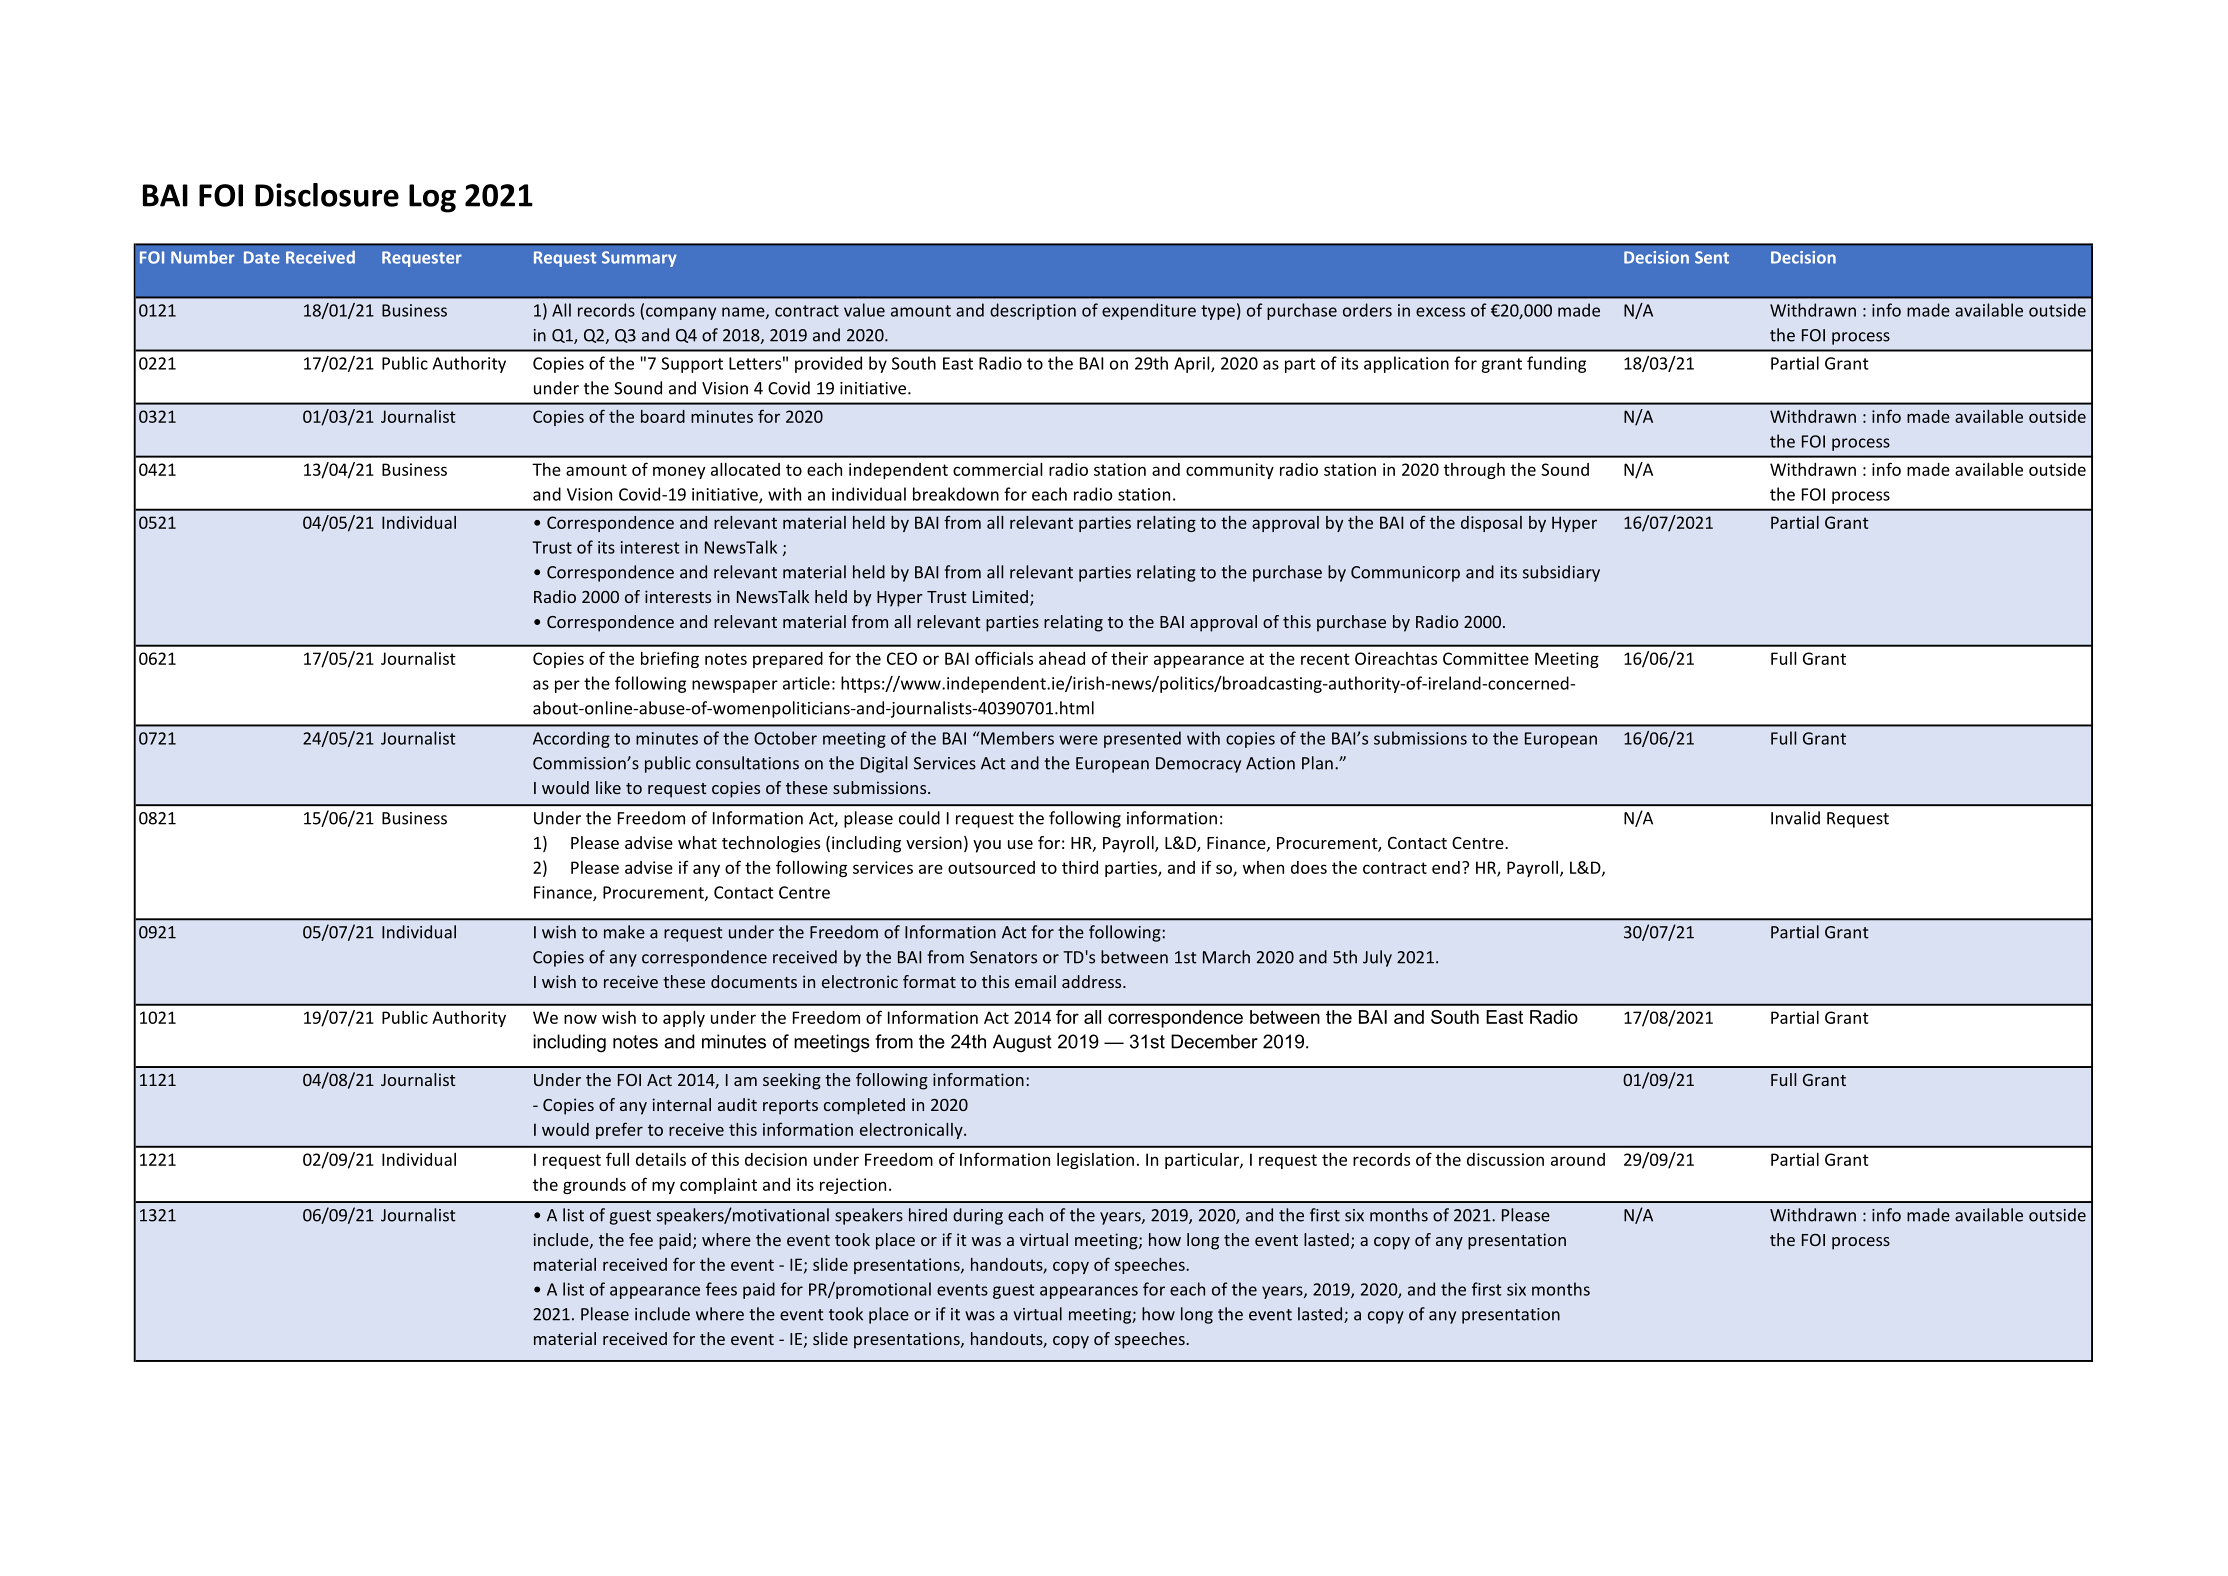 This document has height=1576, width=2228. What do you see at coordinates (1561, 573) in the document?
I see `subsidiary` at bounding box center [1561, 573].
